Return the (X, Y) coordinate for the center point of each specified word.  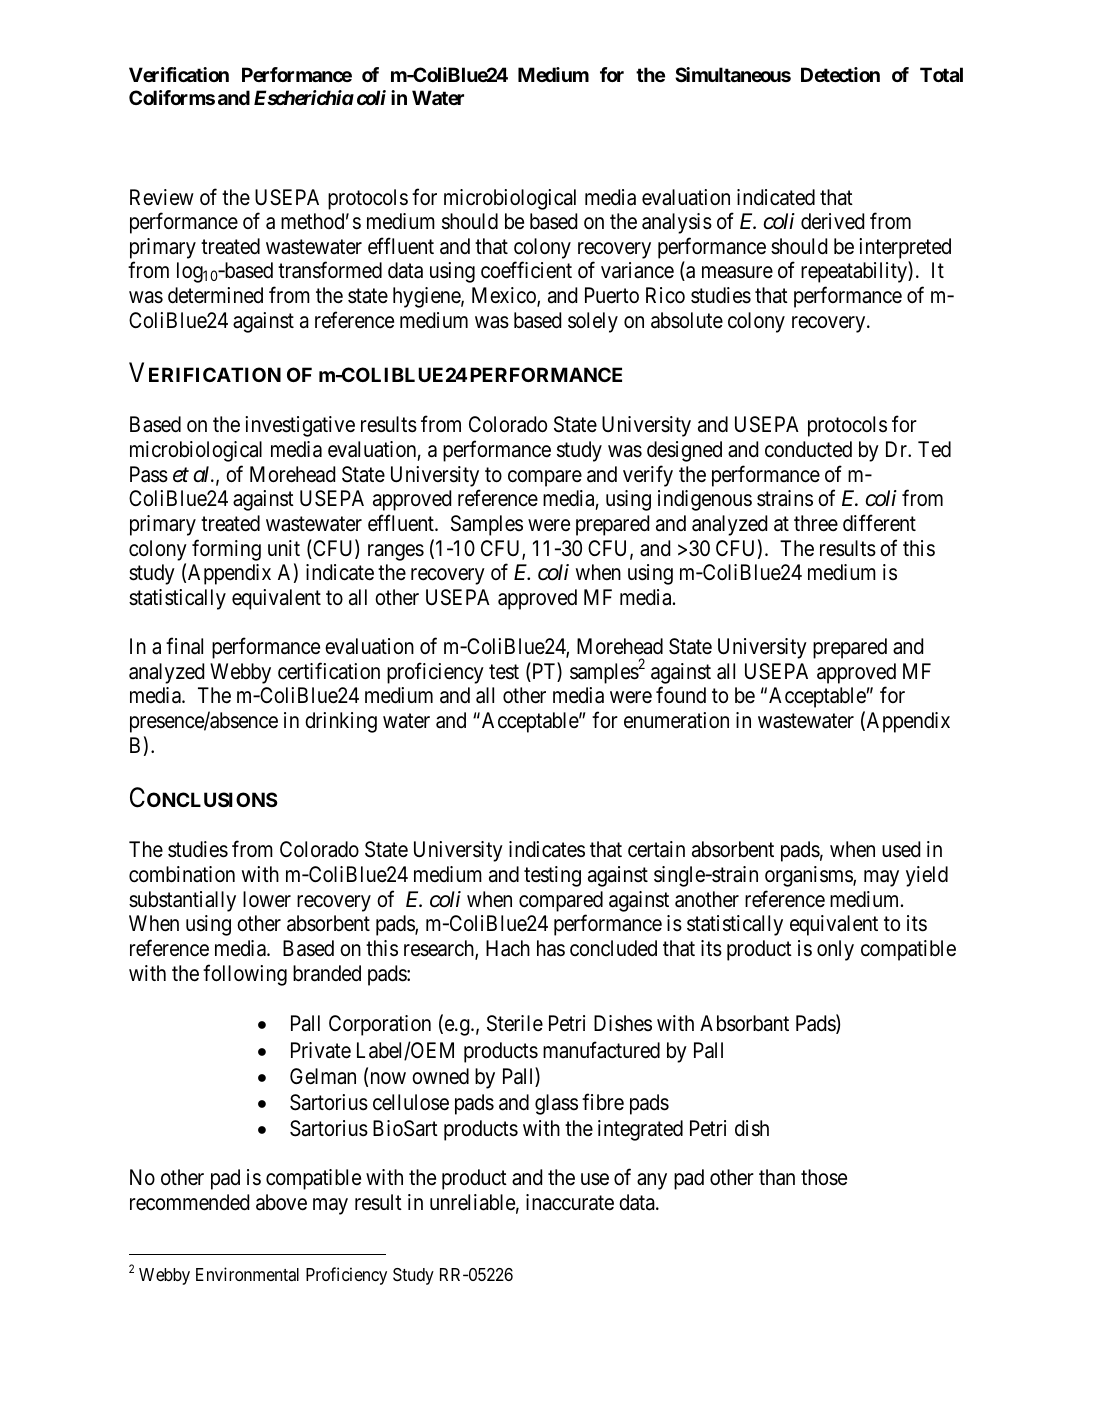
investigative (300, 426)
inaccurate (570, 1202)
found (681, 695)
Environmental (247, 1274)
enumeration (676, 720)
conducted (808, 449)
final (184, 646)
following (245, 975)
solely (593, 322)
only (835, 950)
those (824, 1177)
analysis (677, 223)
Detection (840, 74)
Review (162, 197)
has (551, 948)
